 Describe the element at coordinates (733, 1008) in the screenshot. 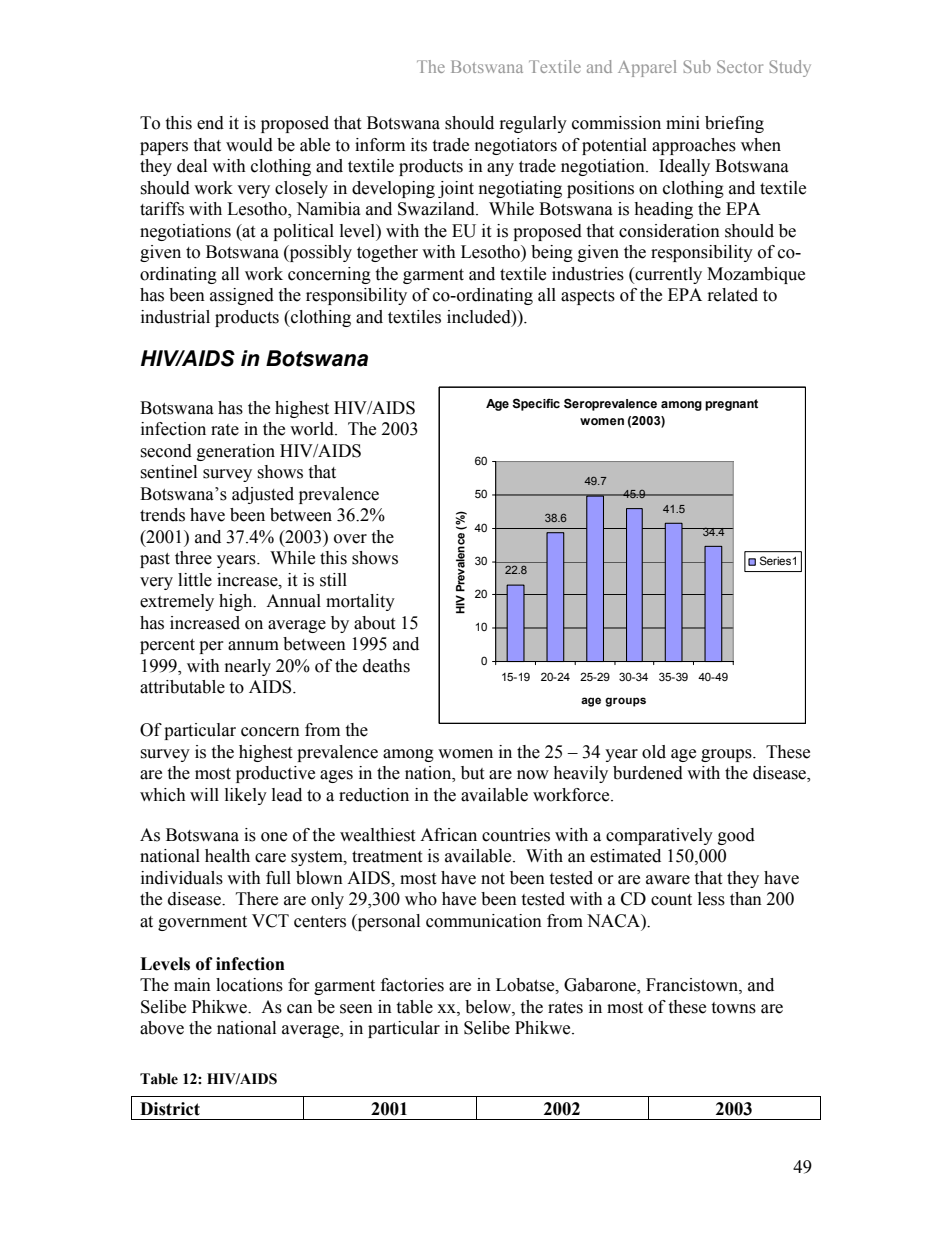

I see `towns` at that location.
